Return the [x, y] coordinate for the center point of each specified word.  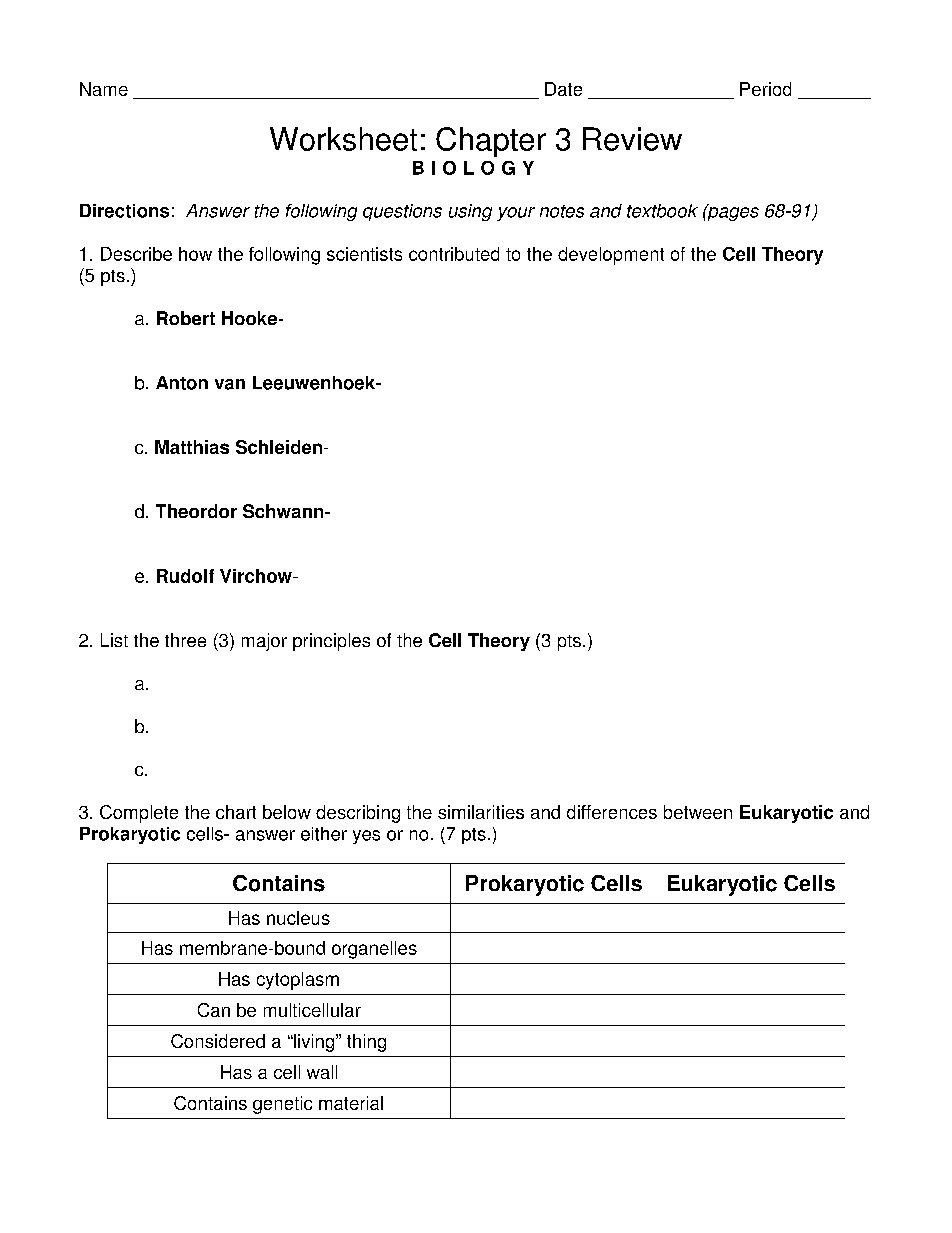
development [611, 256]
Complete [139, 814]
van [230, 384]
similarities [481, 812]
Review [632, 139]
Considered [218, 1041]
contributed [454, 254]
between [698, 812]
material [351, 1103]
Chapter [491, 142]
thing [366, 1043]
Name [104, 89]
